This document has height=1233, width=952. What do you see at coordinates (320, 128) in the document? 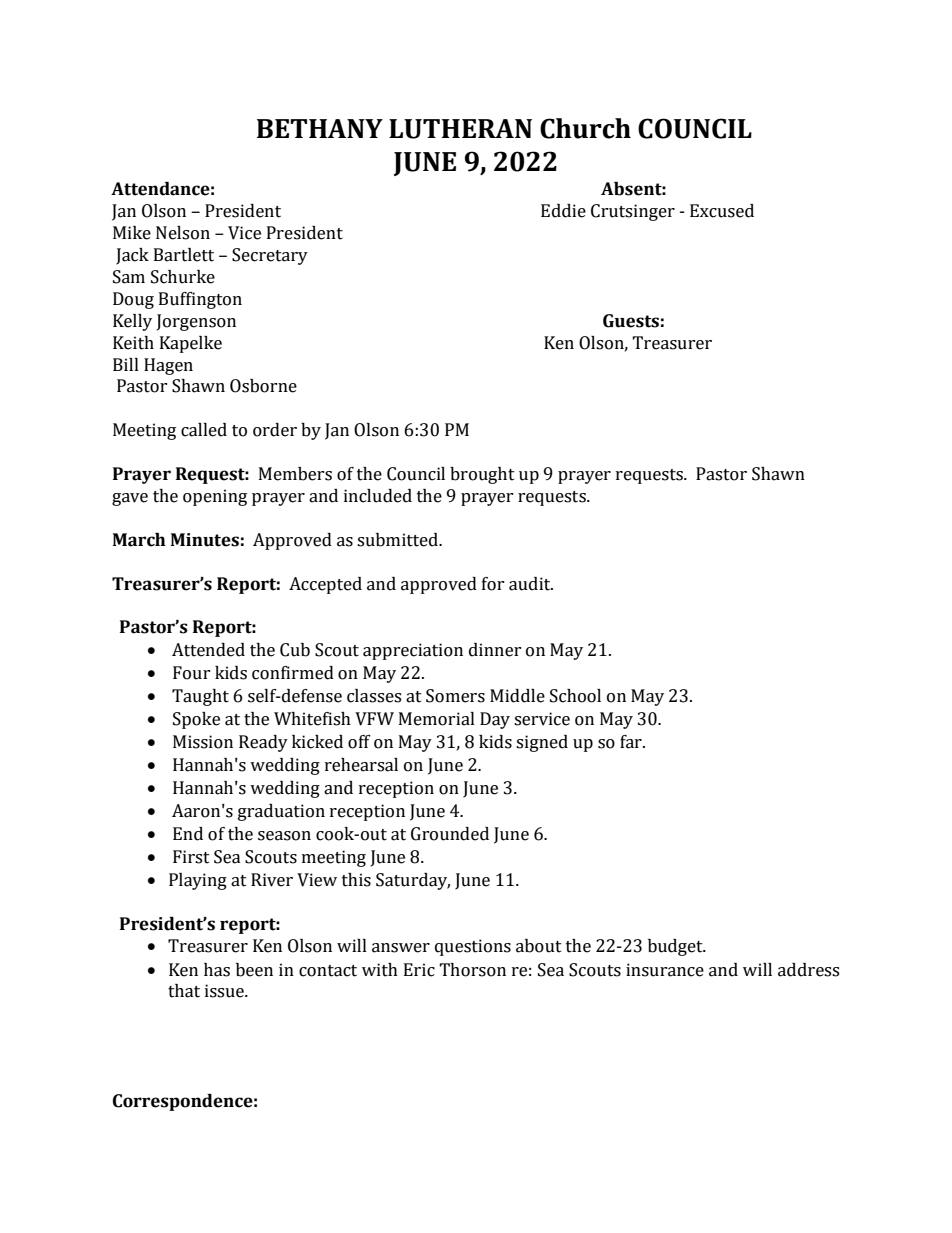
I see `BETHANY` at bounding box center [320, 128].
